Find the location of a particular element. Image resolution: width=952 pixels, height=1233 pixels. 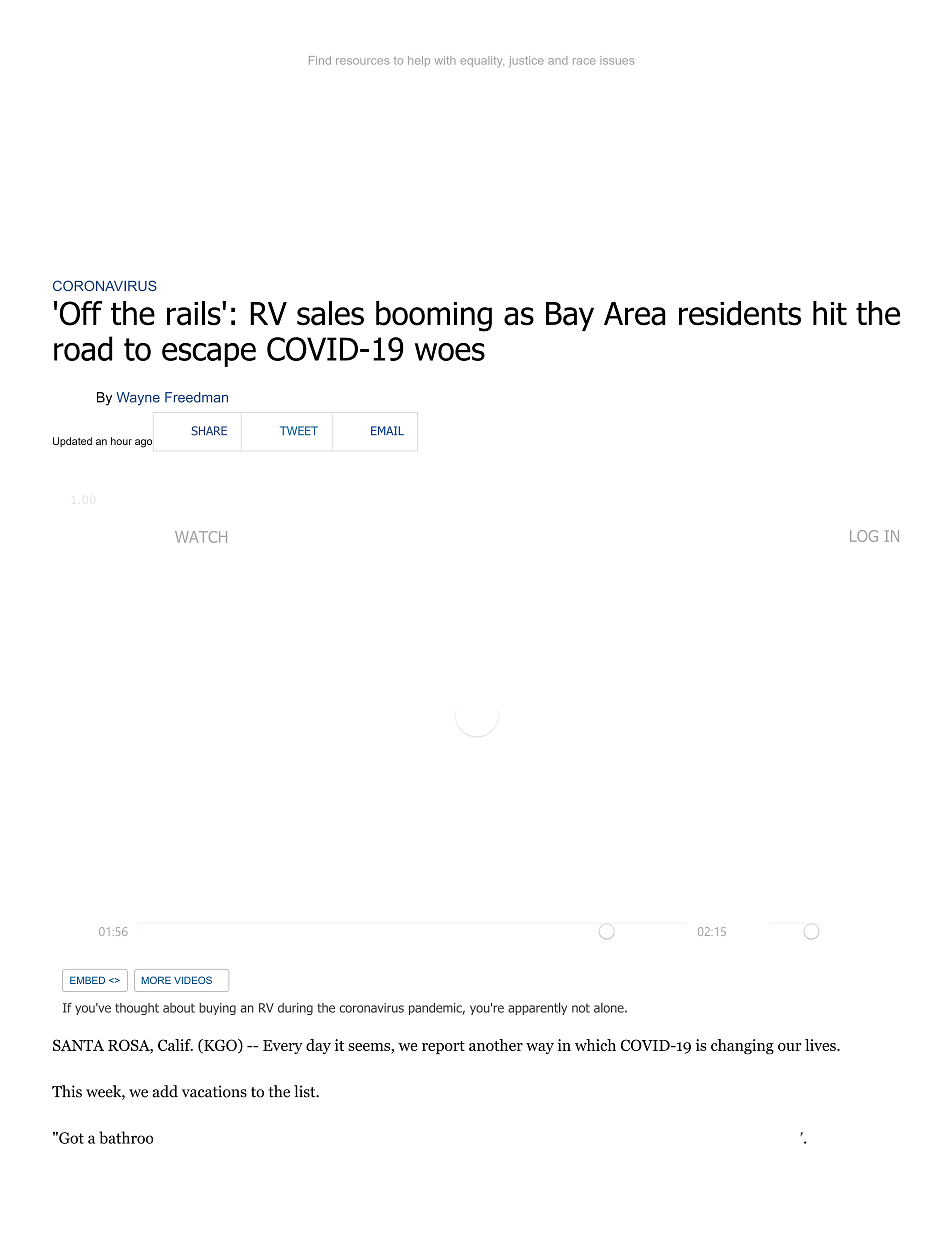

residents is located at coordinates (740, 313).
